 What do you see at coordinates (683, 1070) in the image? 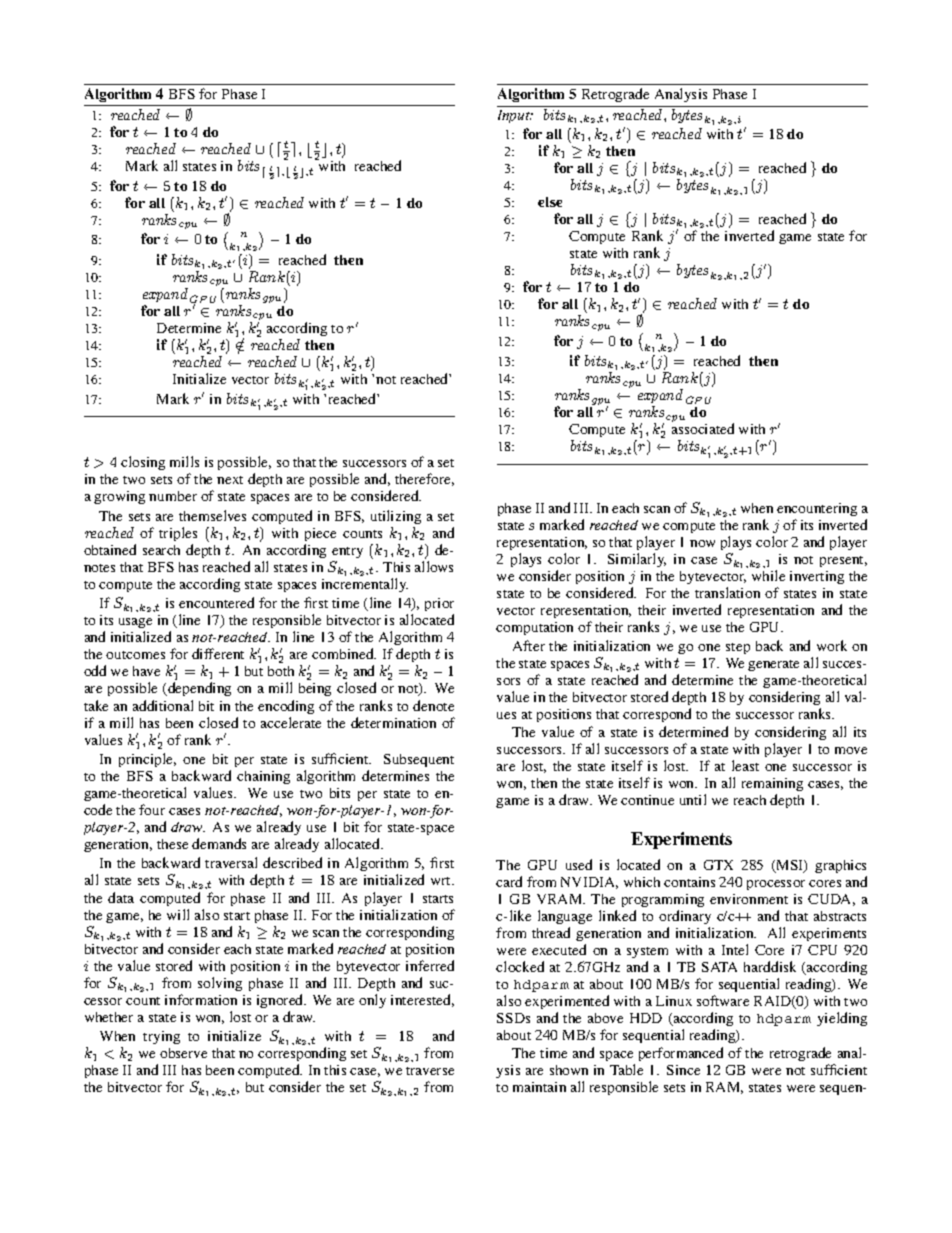
I see `Since` at bounding box center [683, 1070].
